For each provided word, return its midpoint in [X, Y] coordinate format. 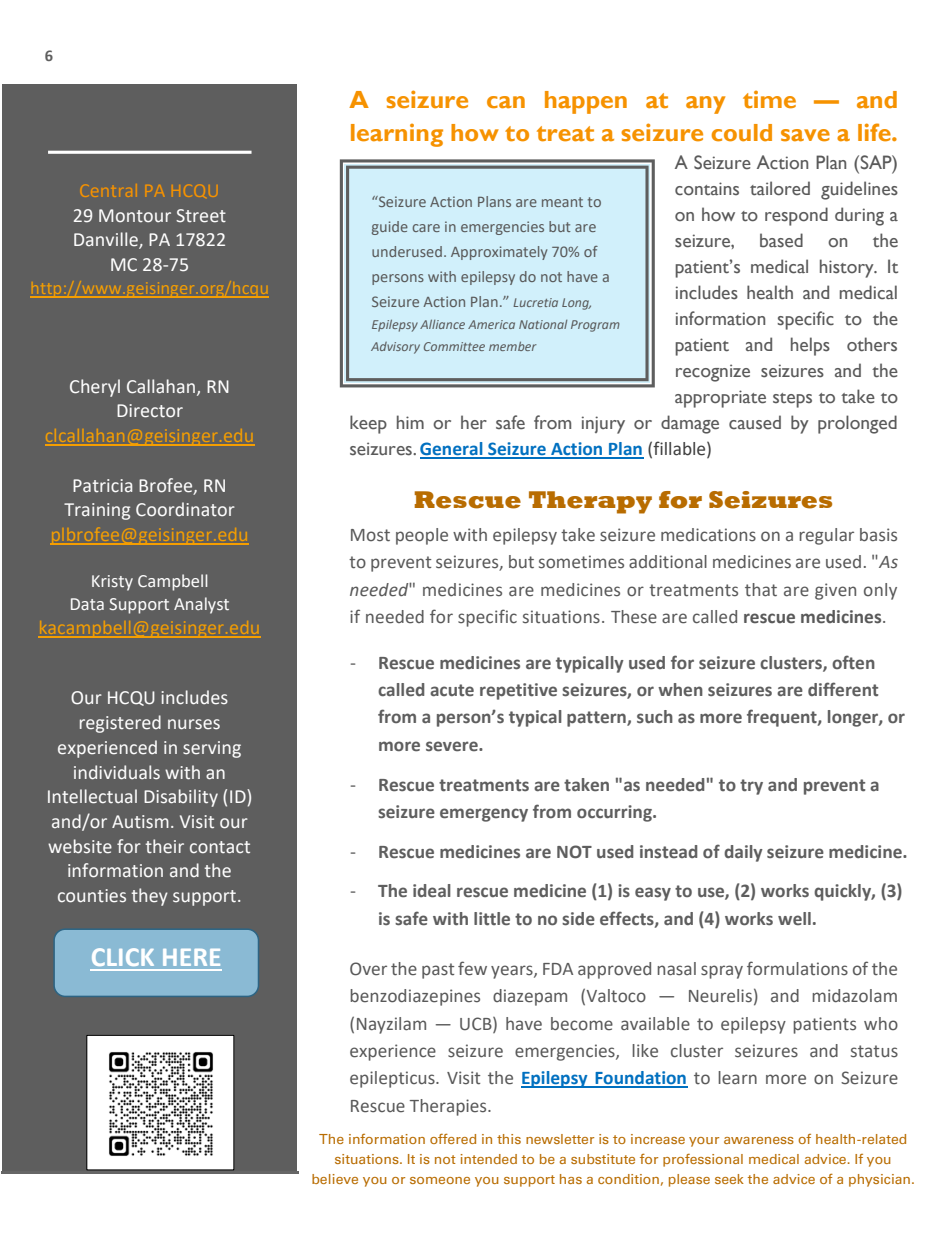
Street [201, 216]
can [506, 102]
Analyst [201, 605]
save [805, 135]
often [853, 662]
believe [335, 1179]
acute [452, 690]
